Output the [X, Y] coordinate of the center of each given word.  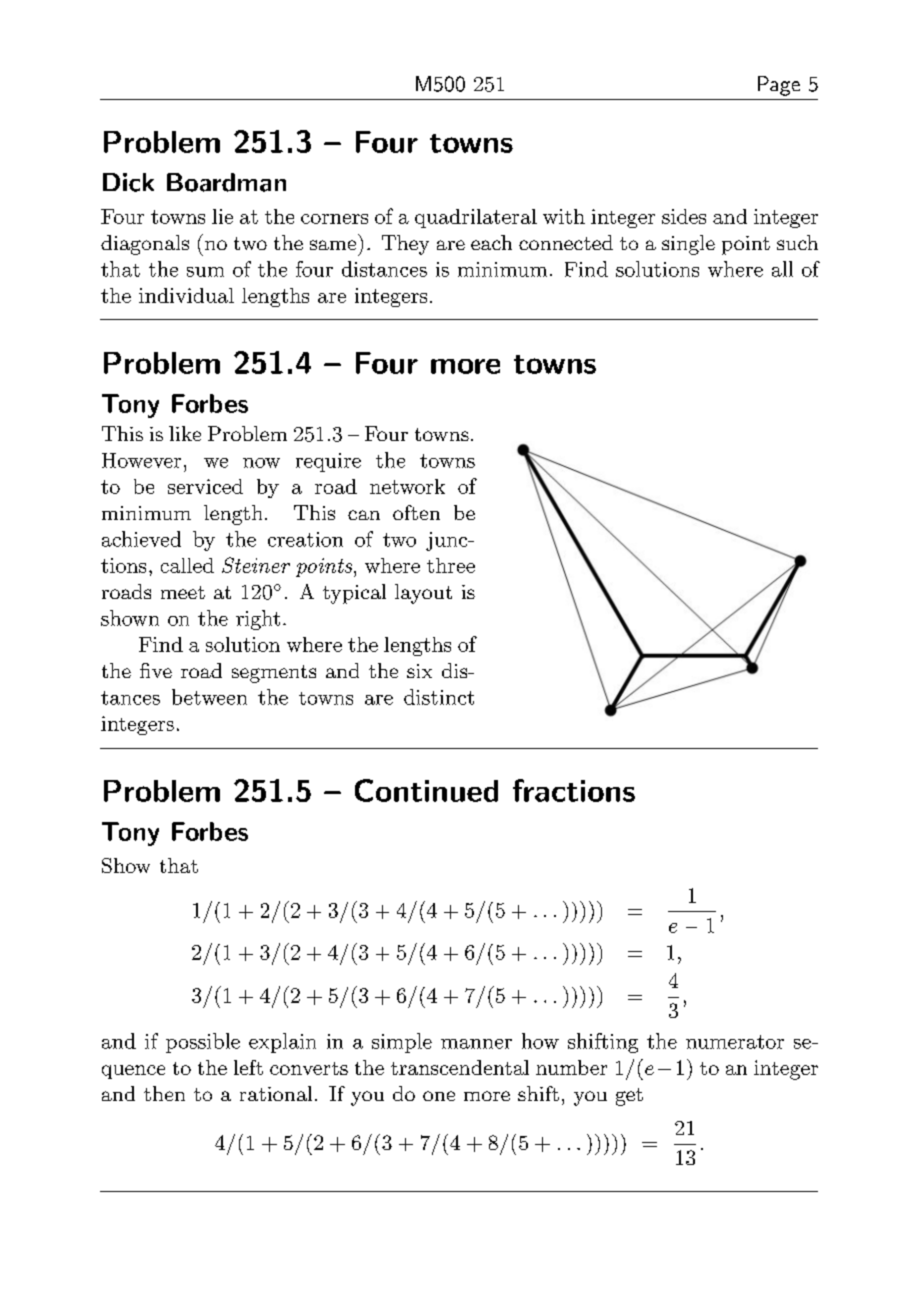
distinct [439, 697]
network [407, 486]
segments [274, 674]
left [248, 1067]
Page [779, 86]
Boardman [226, 182]
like [185, 433]
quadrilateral [476, 218]
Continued [426, 790]
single [688, 245]
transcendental [460, 1067]
